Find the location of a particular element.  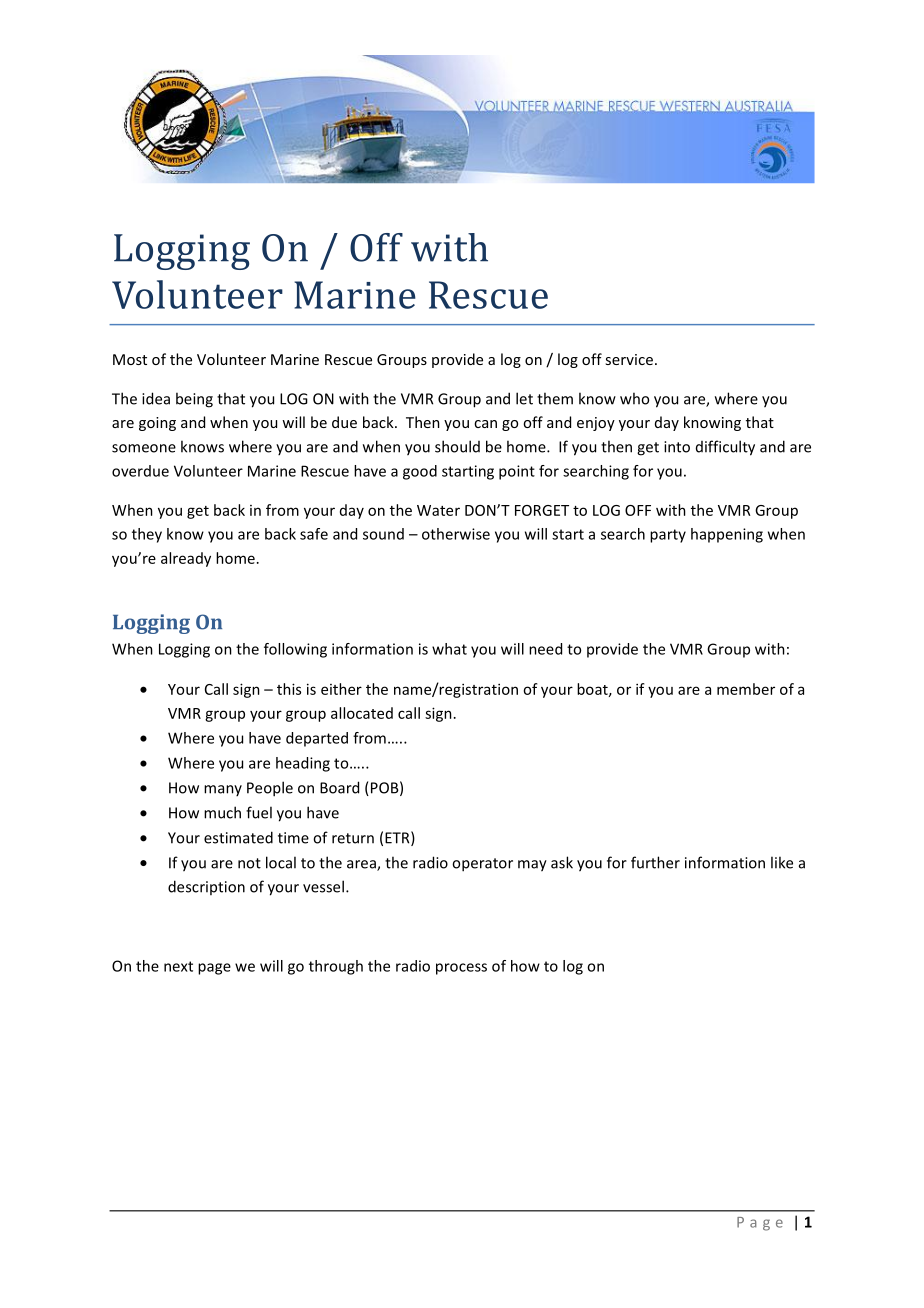

next is located at coordinates (178, 966).
